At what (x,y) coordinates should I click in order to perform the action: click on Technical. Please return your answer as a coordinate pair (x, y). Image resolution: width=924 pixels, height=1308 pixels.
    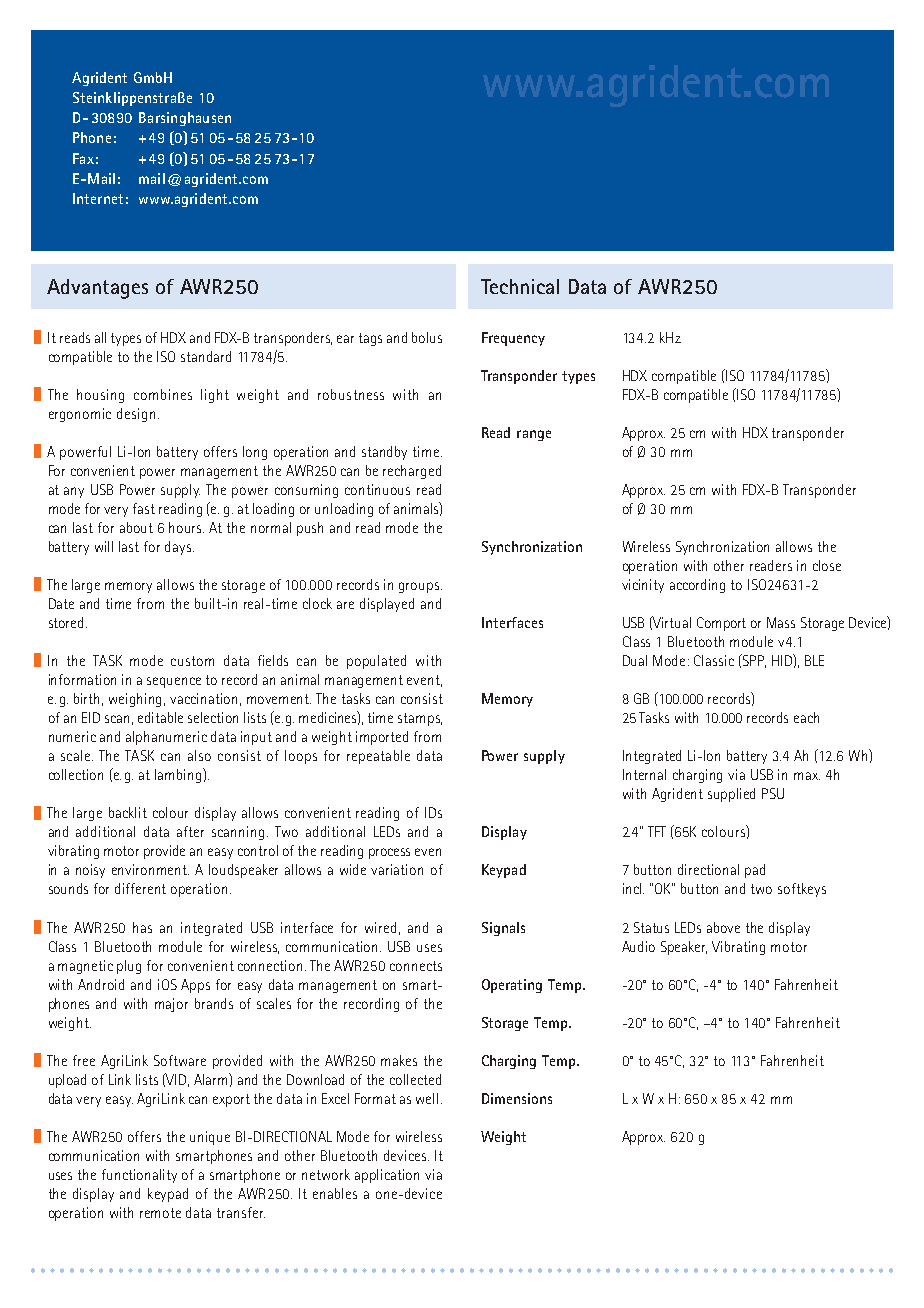
    Looking at the image, I should click on (520, 286).
